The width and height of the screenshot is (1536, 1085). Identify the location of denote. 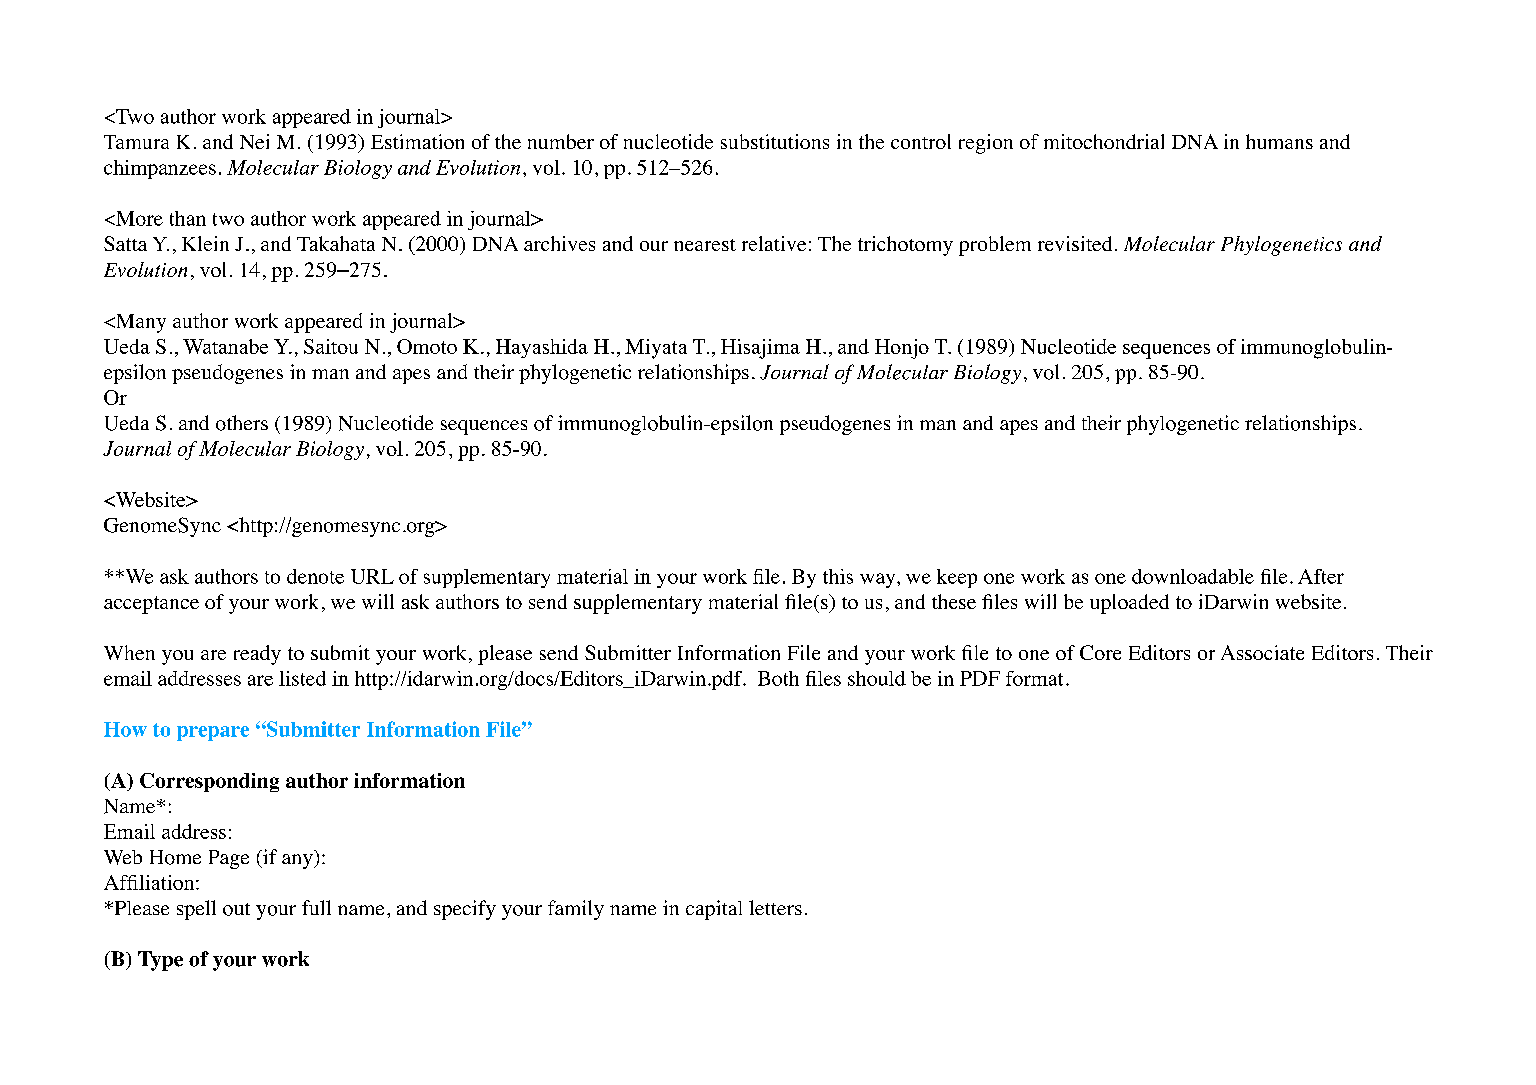
(315, 576).
